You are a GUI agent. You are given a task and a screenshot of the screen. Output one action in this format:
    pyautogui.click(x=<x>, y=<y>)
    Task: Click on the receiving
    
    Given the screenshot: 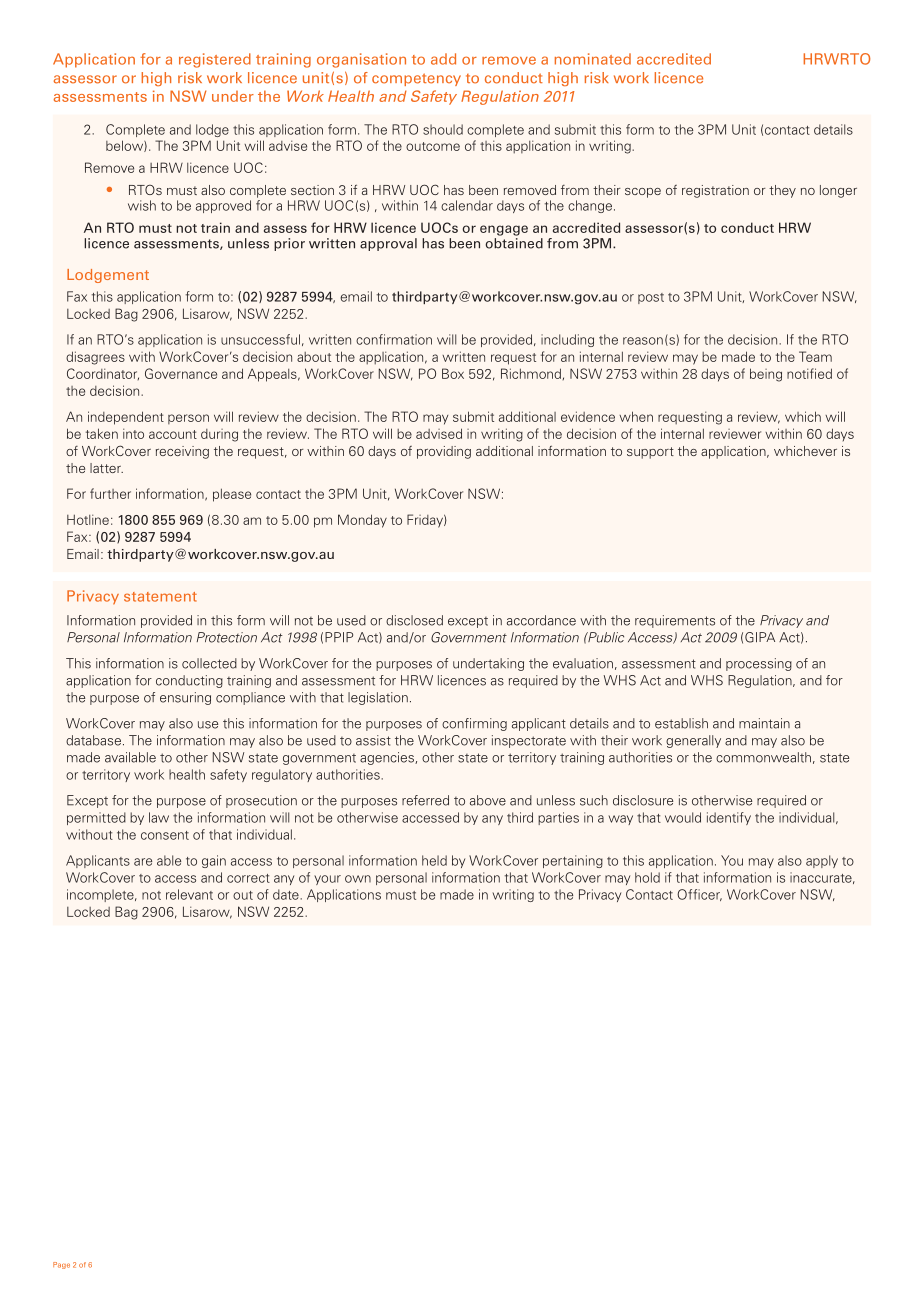 What is the action you would take?
    pyautogui.click(x=182, y=452)
